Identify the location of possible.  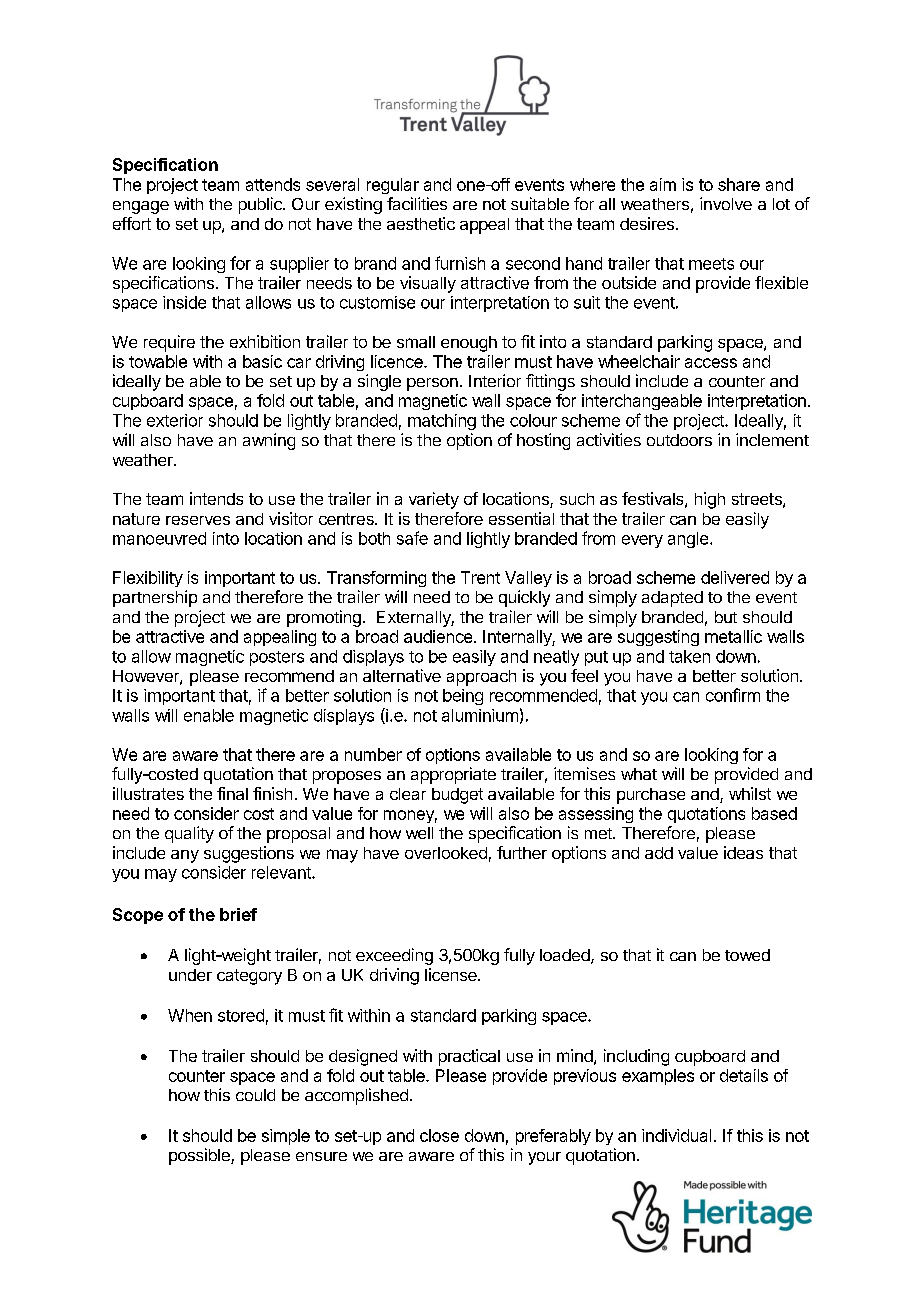
(200, 1156).
